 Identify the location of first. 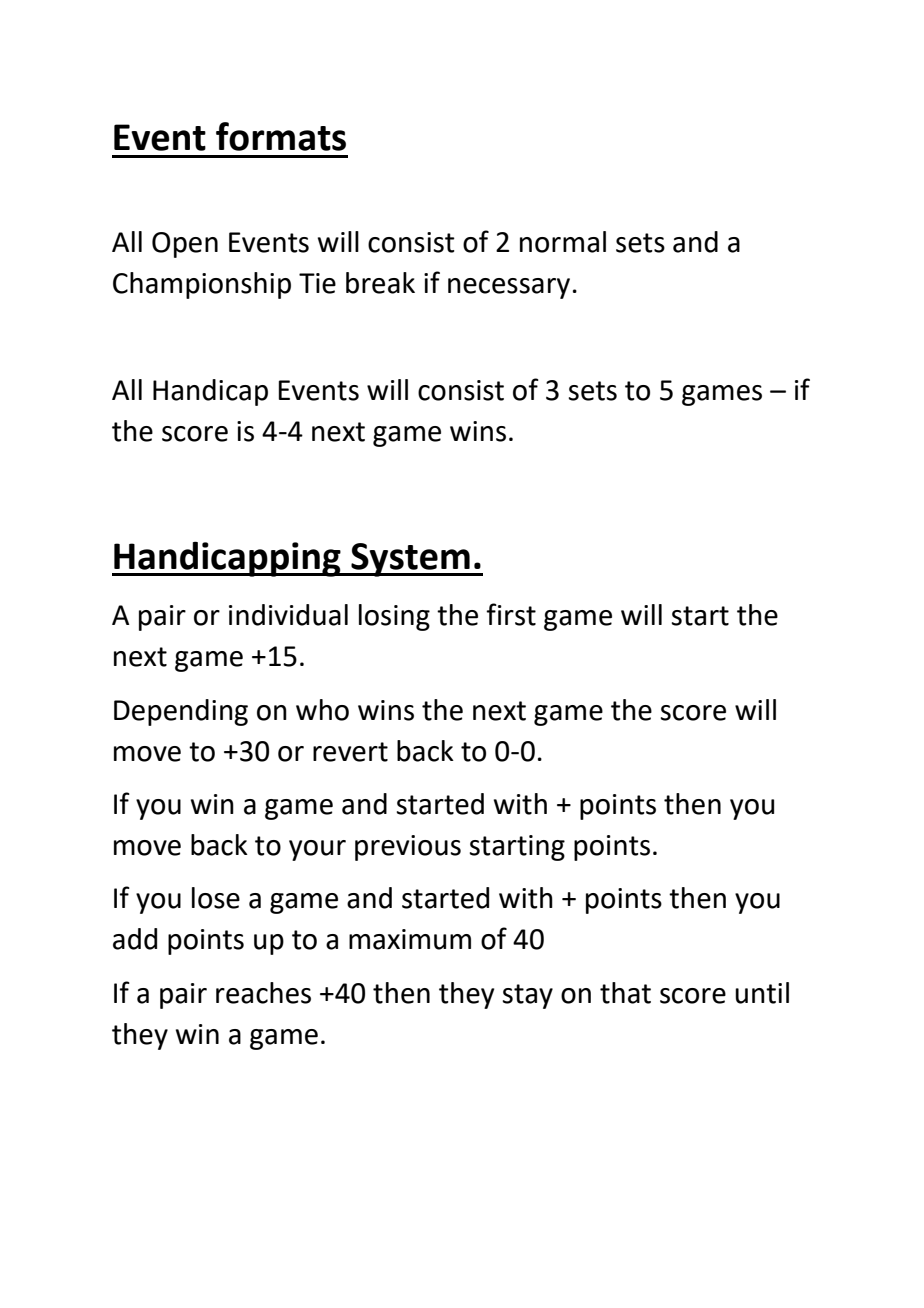
(511, 614).
